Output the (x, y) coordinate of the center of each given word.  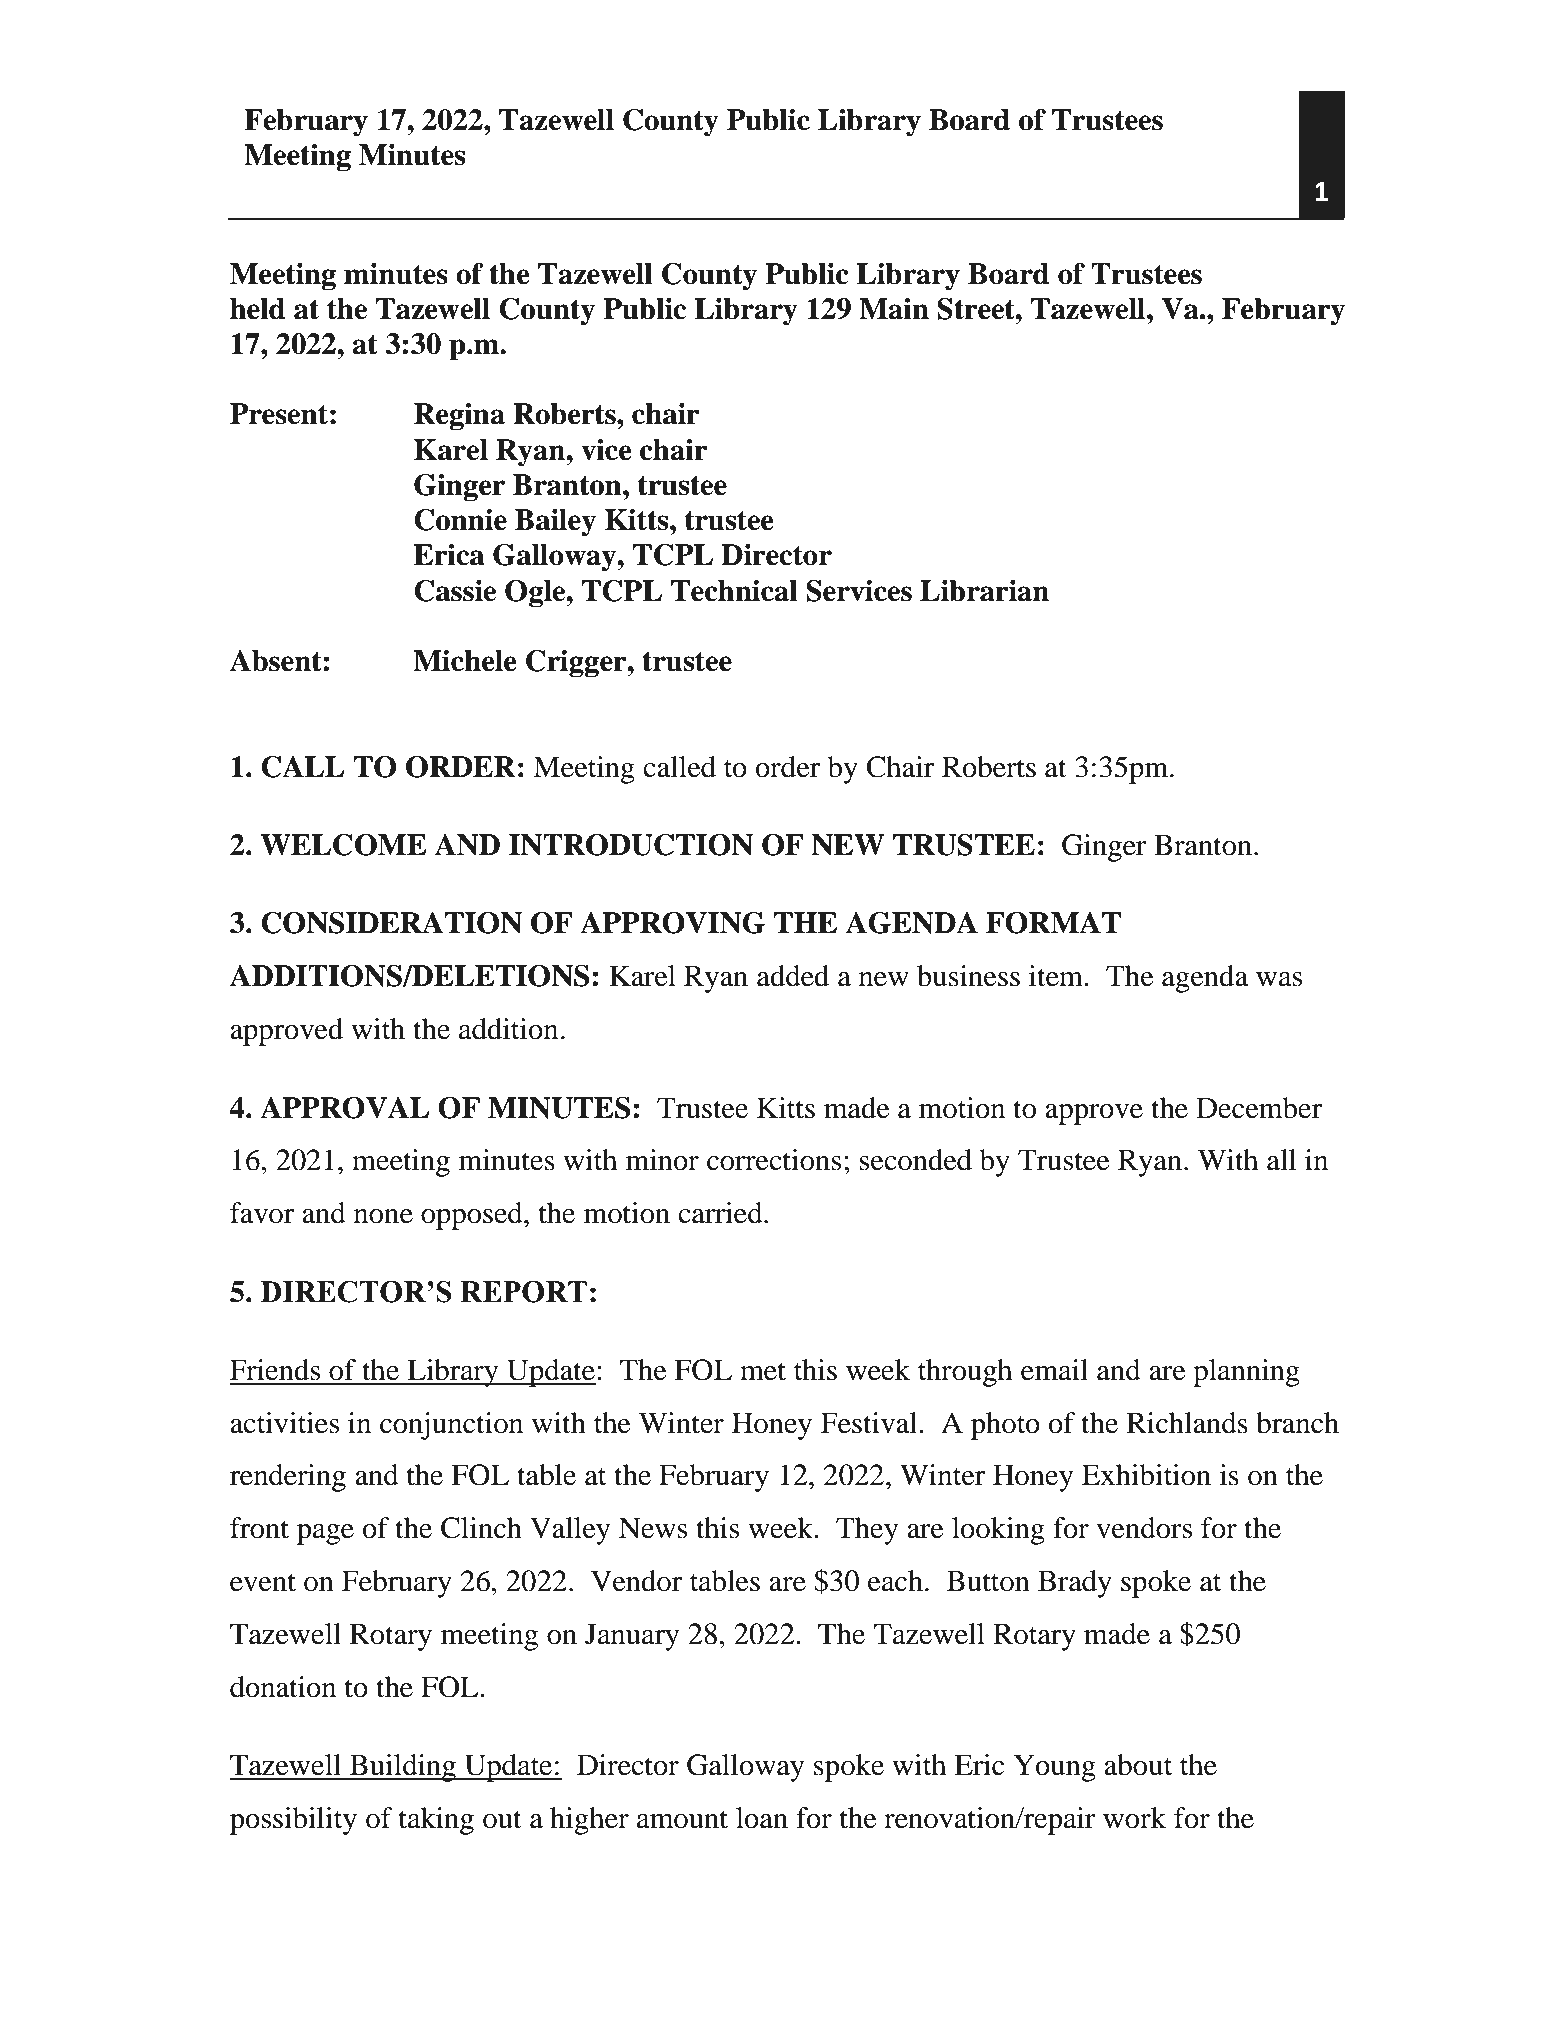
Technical (734, 591)
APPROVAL (345, 1108)
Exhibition (1146, 1475)
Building (403, 1768)
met (763, 1371)
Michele (465, 661)
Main (894, 309)
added (793, 976)
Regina (459, 417)
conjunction (451, 1426)
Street (977, 309)
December (1259, 1108)
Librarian (984, 591)
